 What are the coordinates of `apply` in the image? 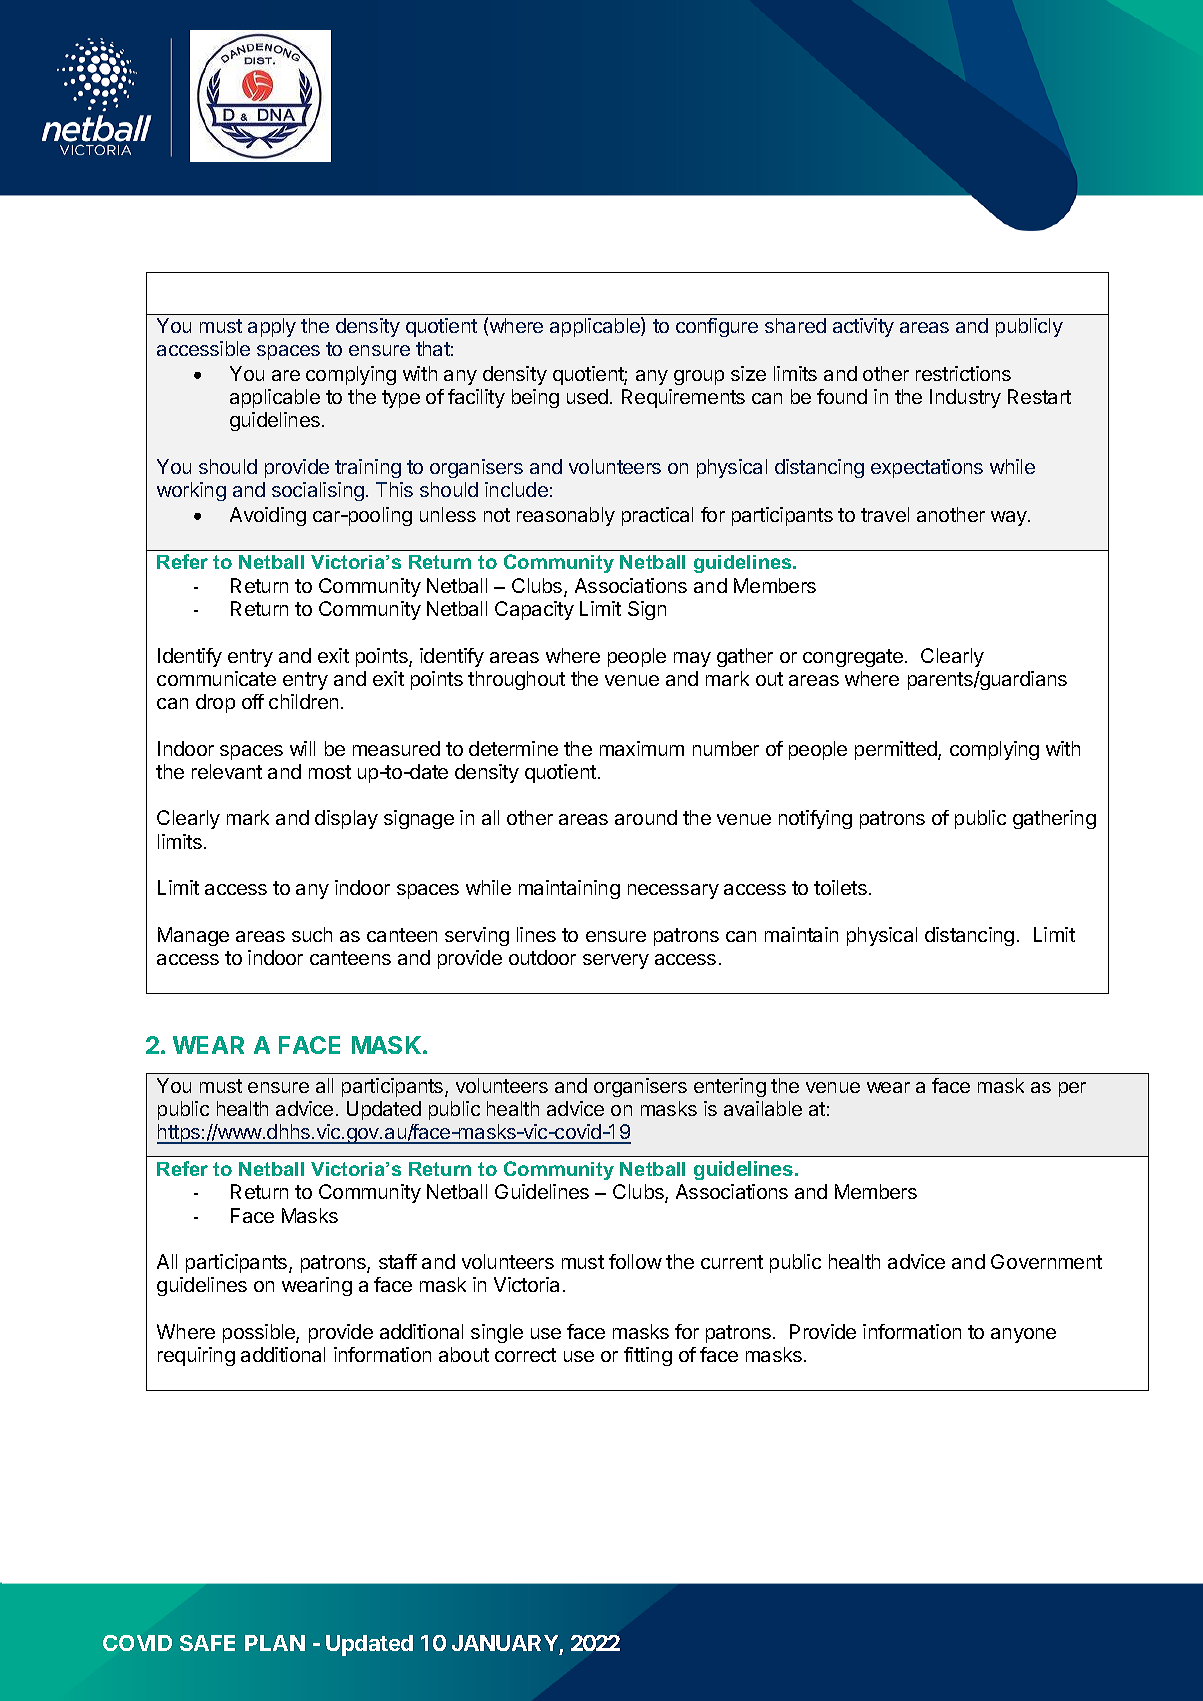 It's located at (272, 327).
